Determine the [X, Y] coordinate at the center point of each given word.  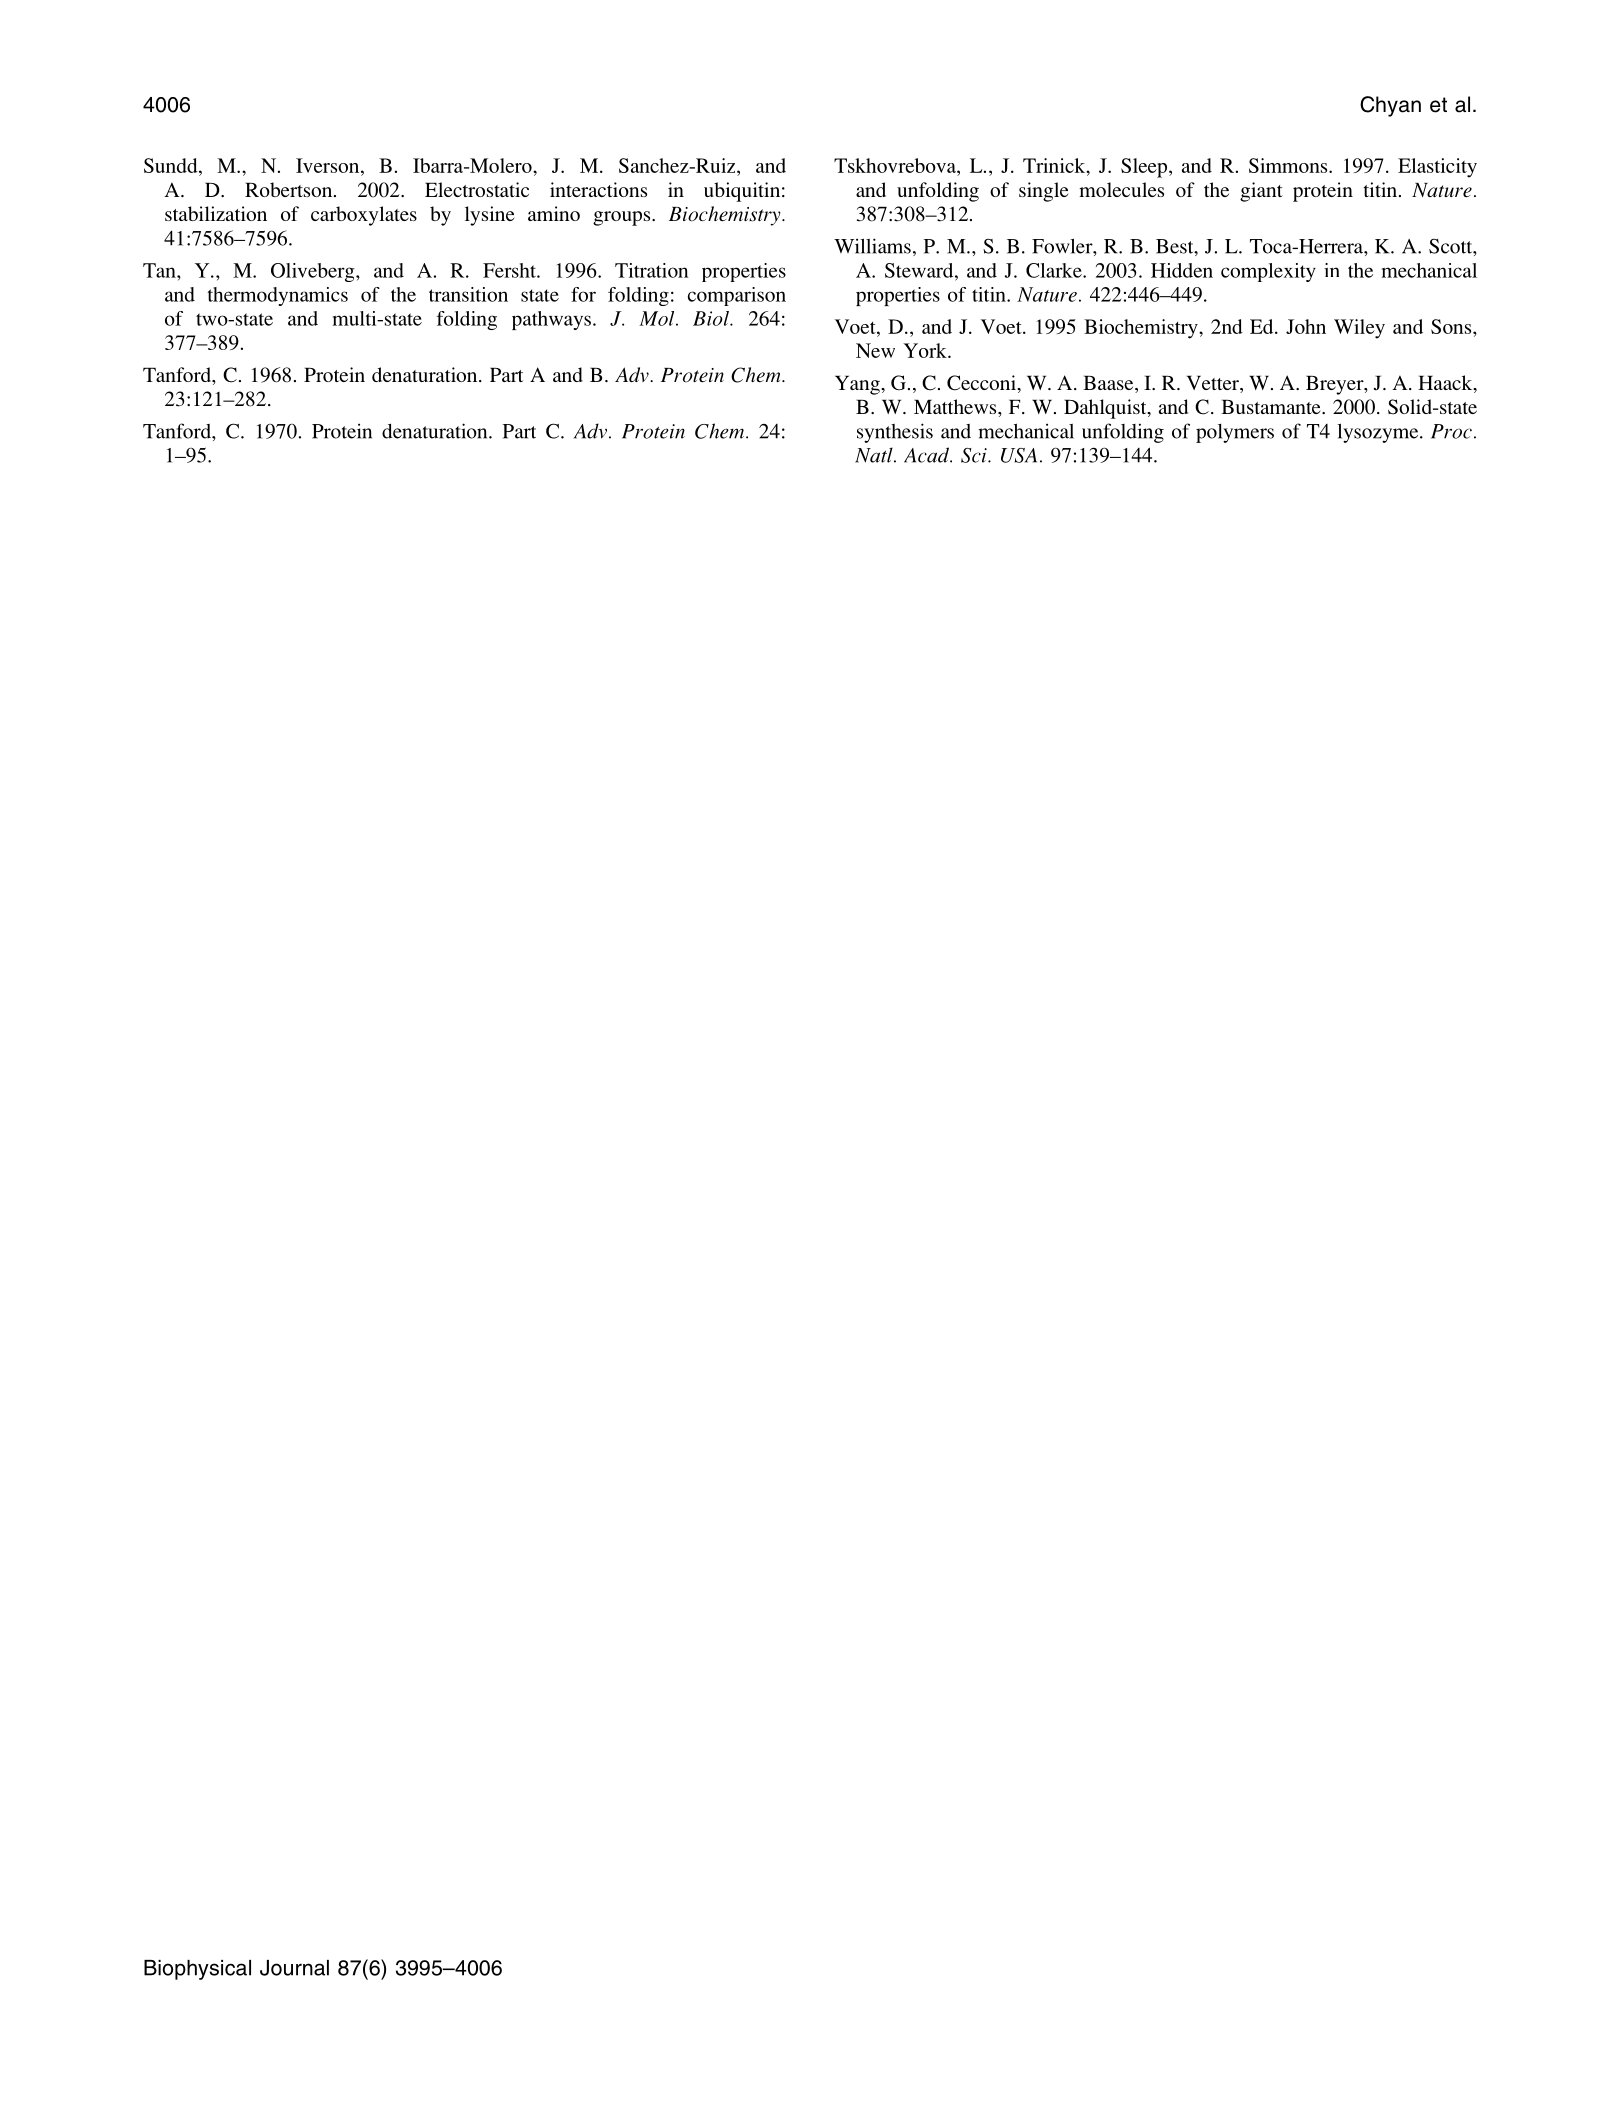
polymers [1235, 433]
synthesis [895, 433]
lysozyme [1379, 433]
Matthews [956, 406]
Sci [975, 455]
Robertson [290, 189]
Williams [872, 246]
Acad [927, 455]
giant [1261, 192]
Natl [875, 455]
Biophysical [197, 1970]
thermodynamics [277, 296]
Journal [294, 1968]
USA [1019, 455]
